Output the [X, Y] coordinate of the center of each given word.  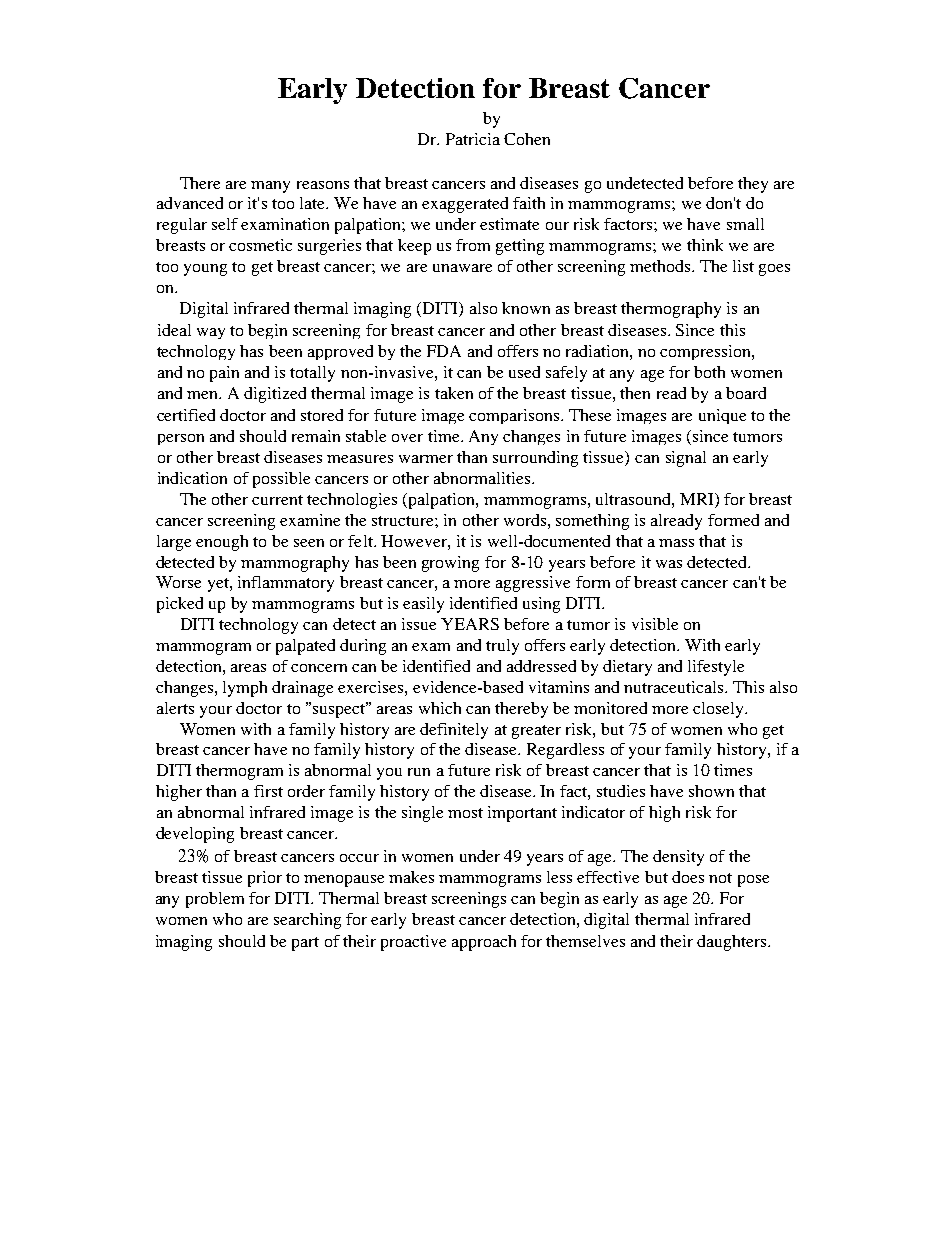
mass [676, 543]
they [753, 185]
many [270, 187]
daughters [733, 943]
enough [222, 543]
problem [215, 900]
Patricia [473, 139]
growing [450, 564]
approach [484, 943]
